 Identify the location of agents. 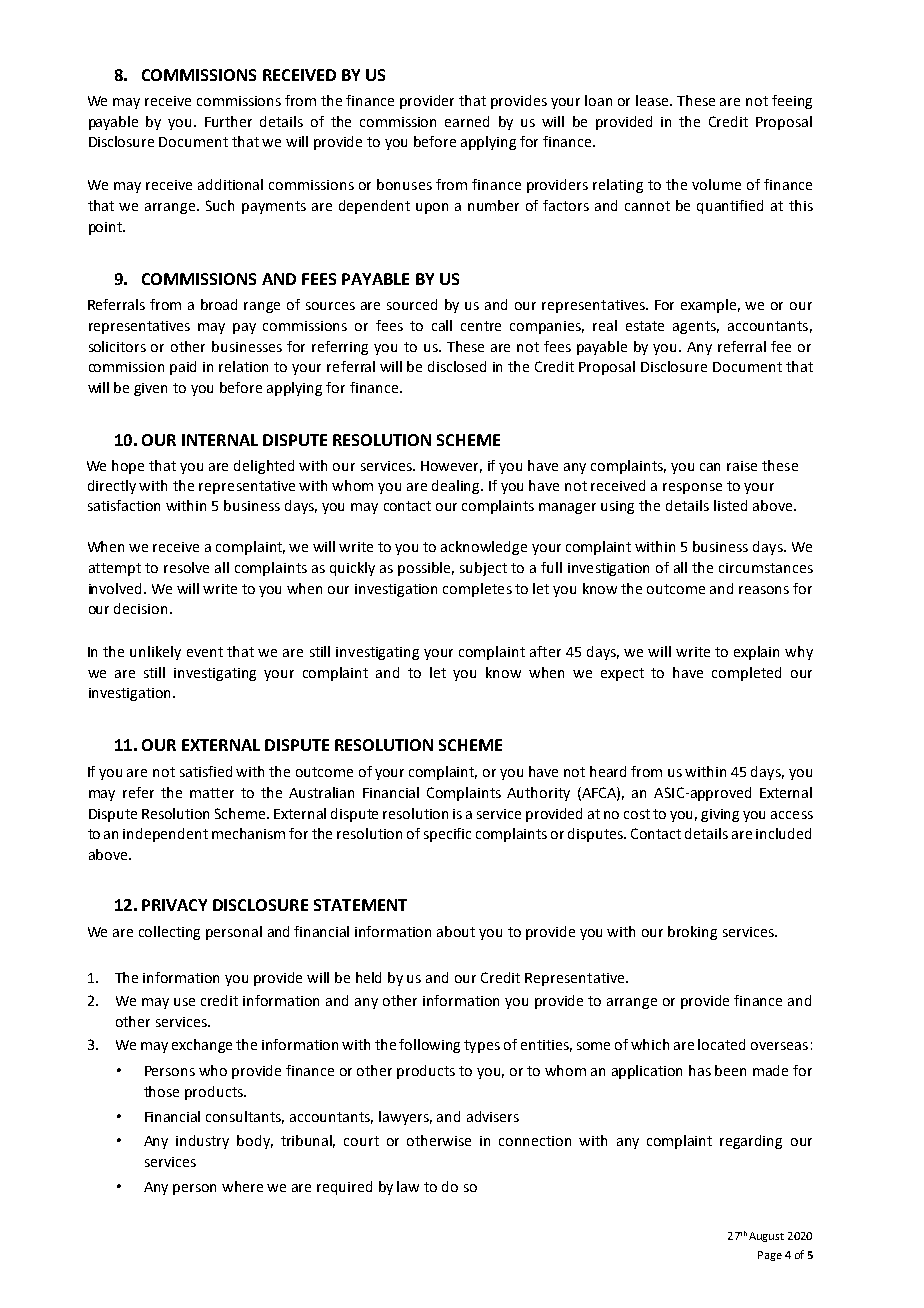
(696, 327).
